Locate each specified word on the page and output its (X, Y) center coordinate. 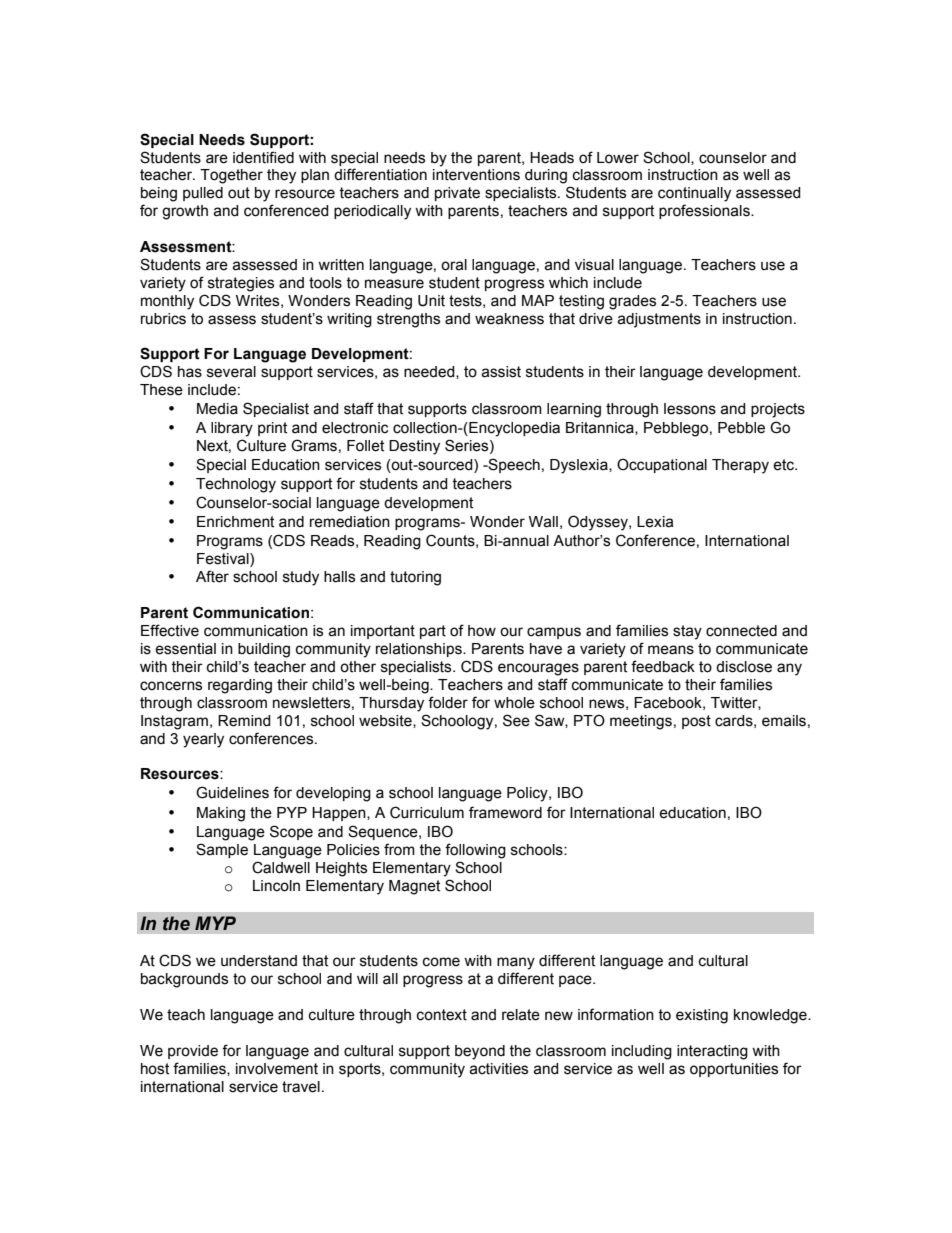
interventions (476, 175)
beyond (480, 1052)
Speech (513, 465)
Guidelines (232, 792)
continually (694, 194)
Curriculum (427, 812)
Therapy (740, 466)
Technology (236, 485)
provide (193, 1052)
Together (231, 176)
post (696, 722)
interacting (712, 1052)
